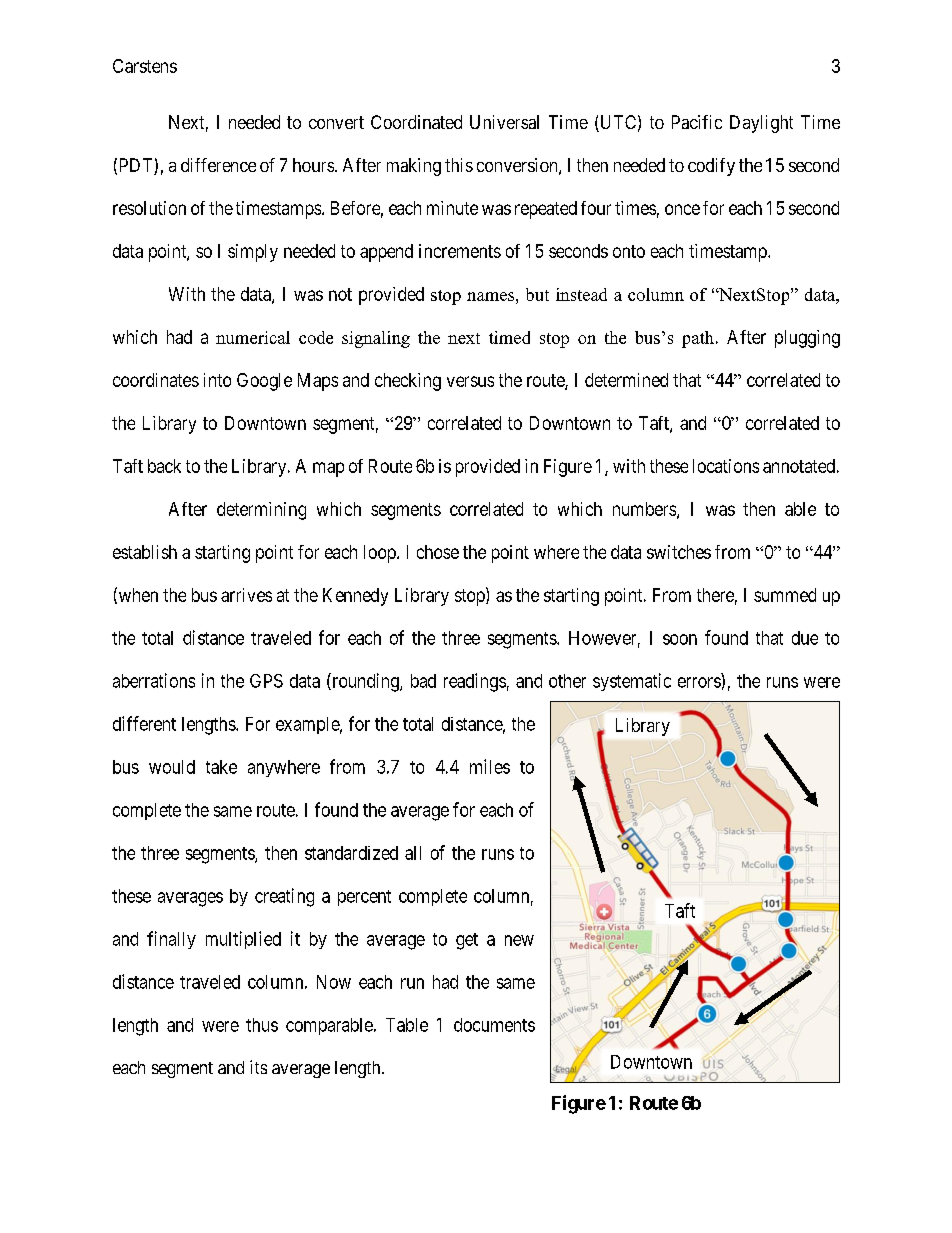 This page has width=952, height=1233. Describe the element at coordinates (218, 165) in the page. I see `difference` at that location.
